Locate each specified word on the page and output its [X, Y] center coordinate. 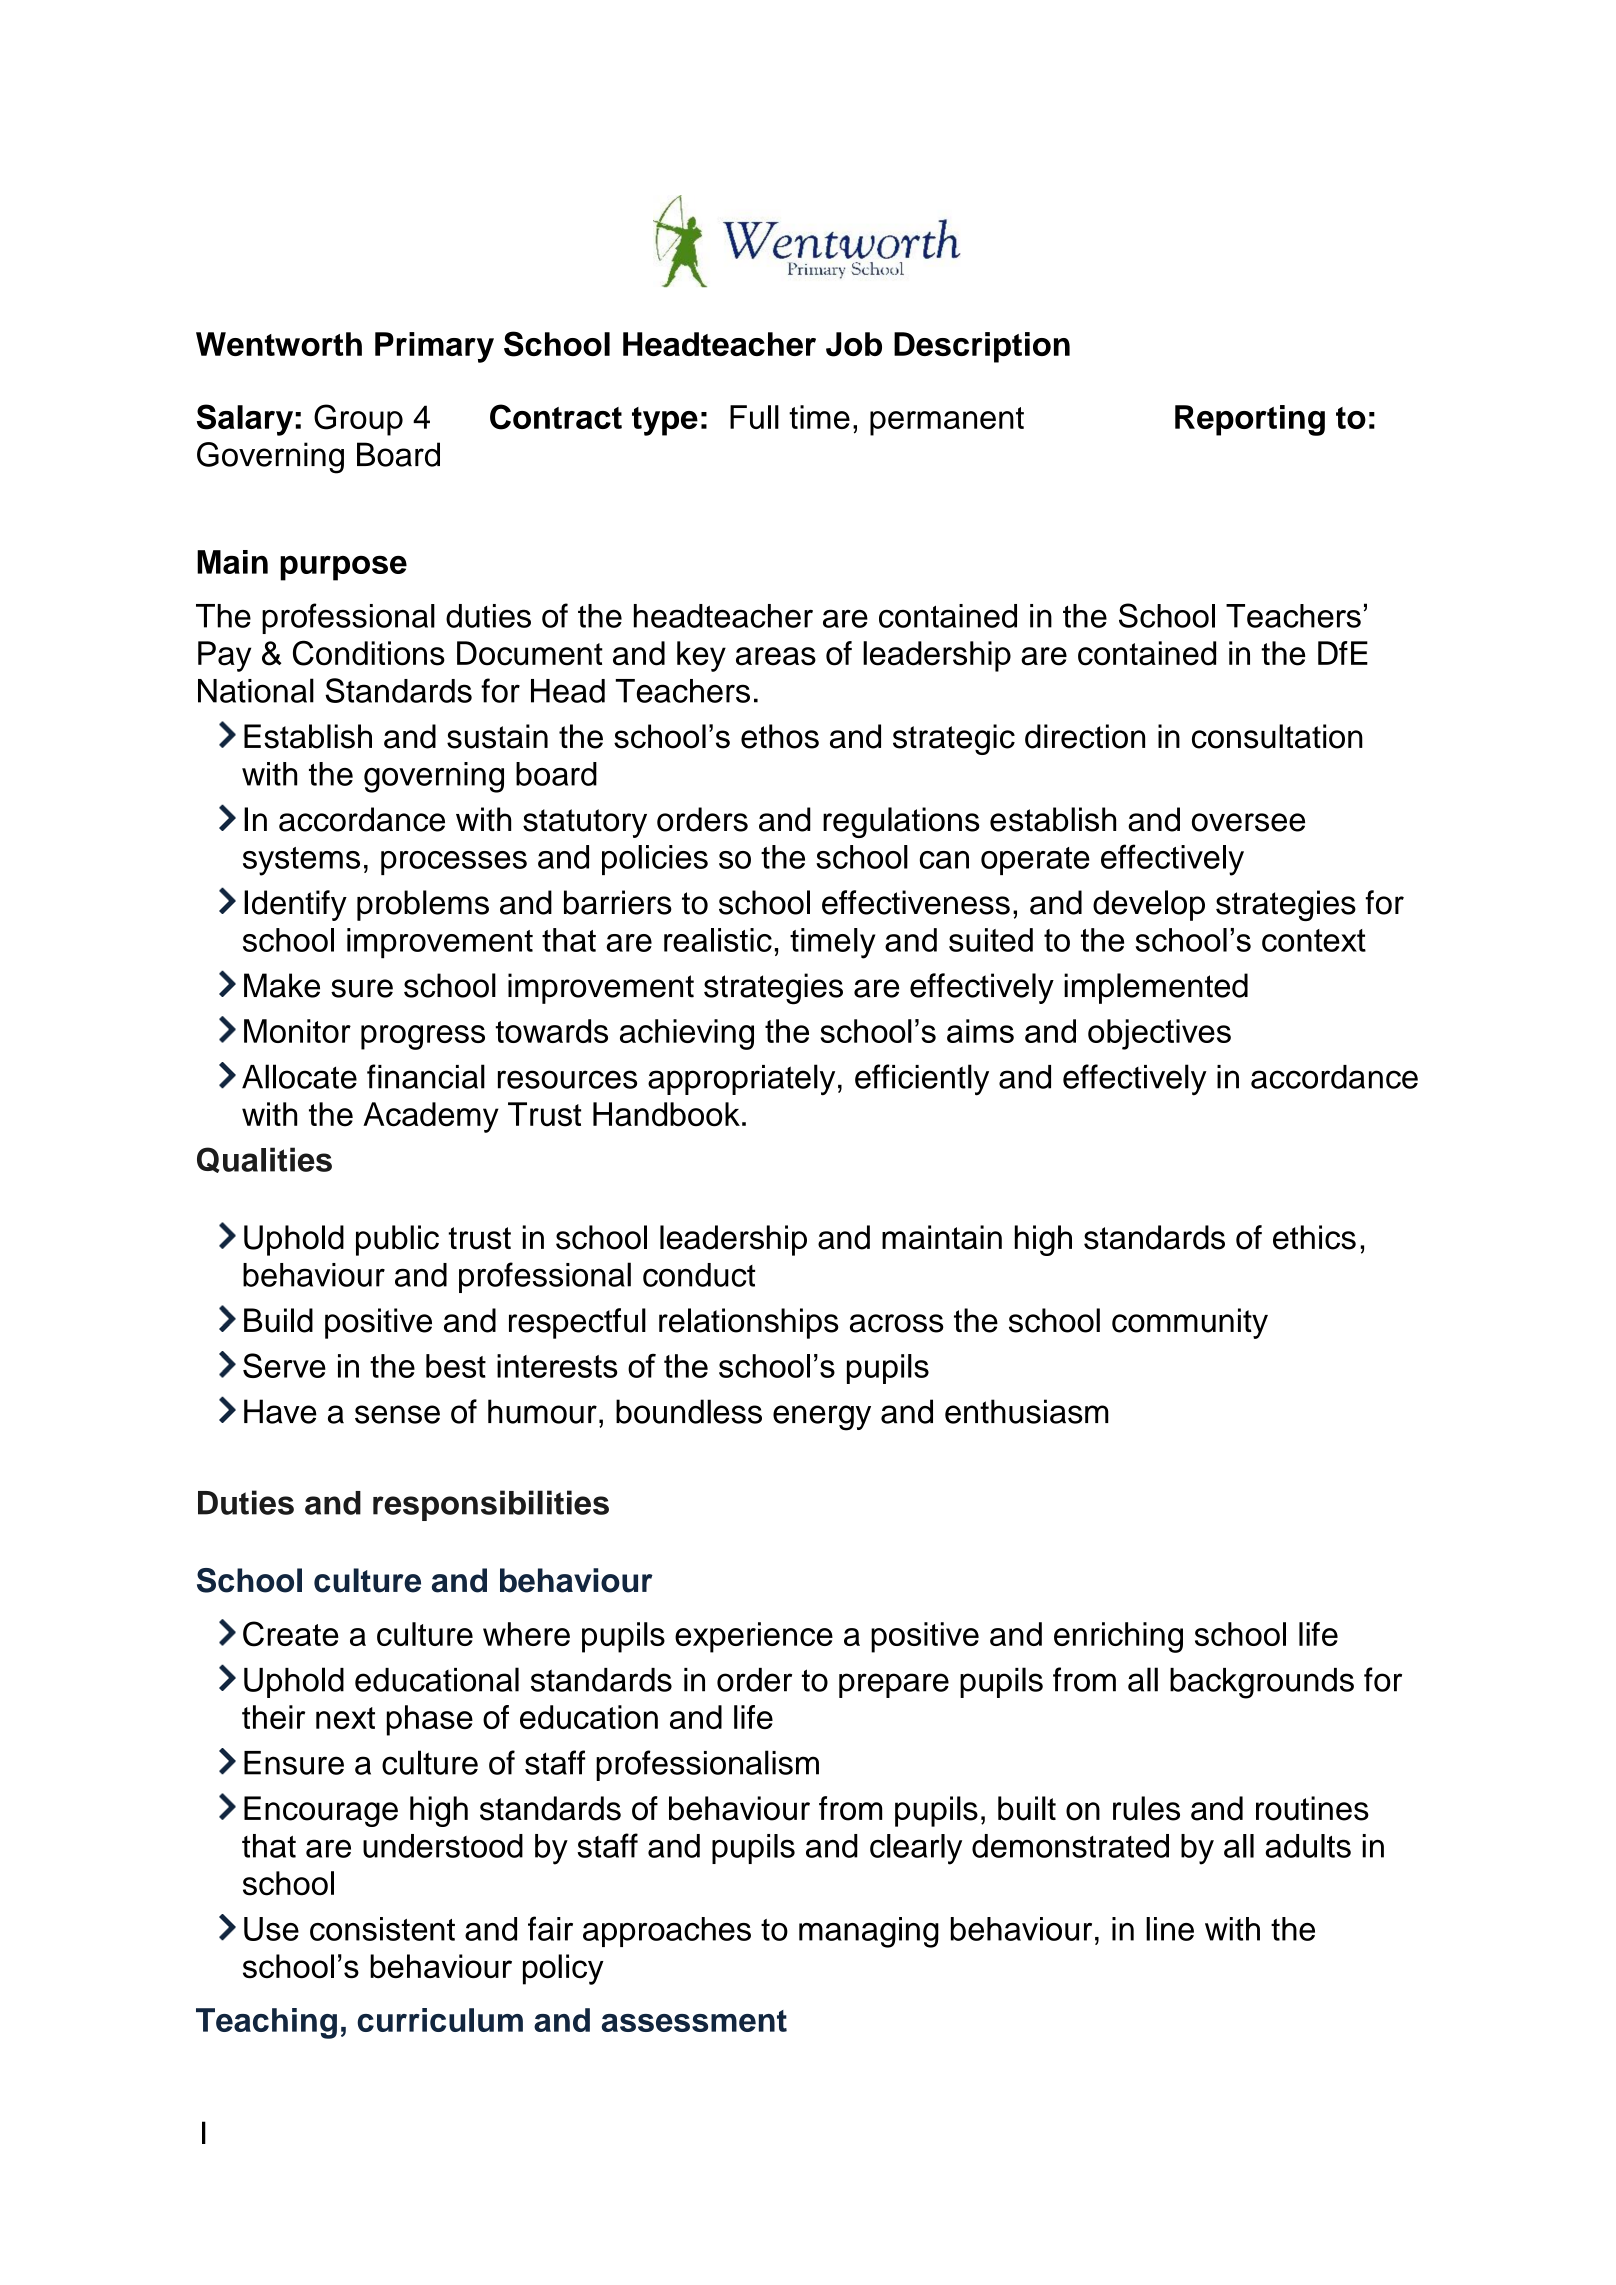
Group [358, 420]
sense [397, 1414]
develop [1149, 905]
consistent [382, 1929]
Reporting [1250, 420]
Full [754, 417]
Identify [295, 905]
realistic [718, 940]
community [1190, 1323]
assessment [694, 2021]
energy [822, 1418]
